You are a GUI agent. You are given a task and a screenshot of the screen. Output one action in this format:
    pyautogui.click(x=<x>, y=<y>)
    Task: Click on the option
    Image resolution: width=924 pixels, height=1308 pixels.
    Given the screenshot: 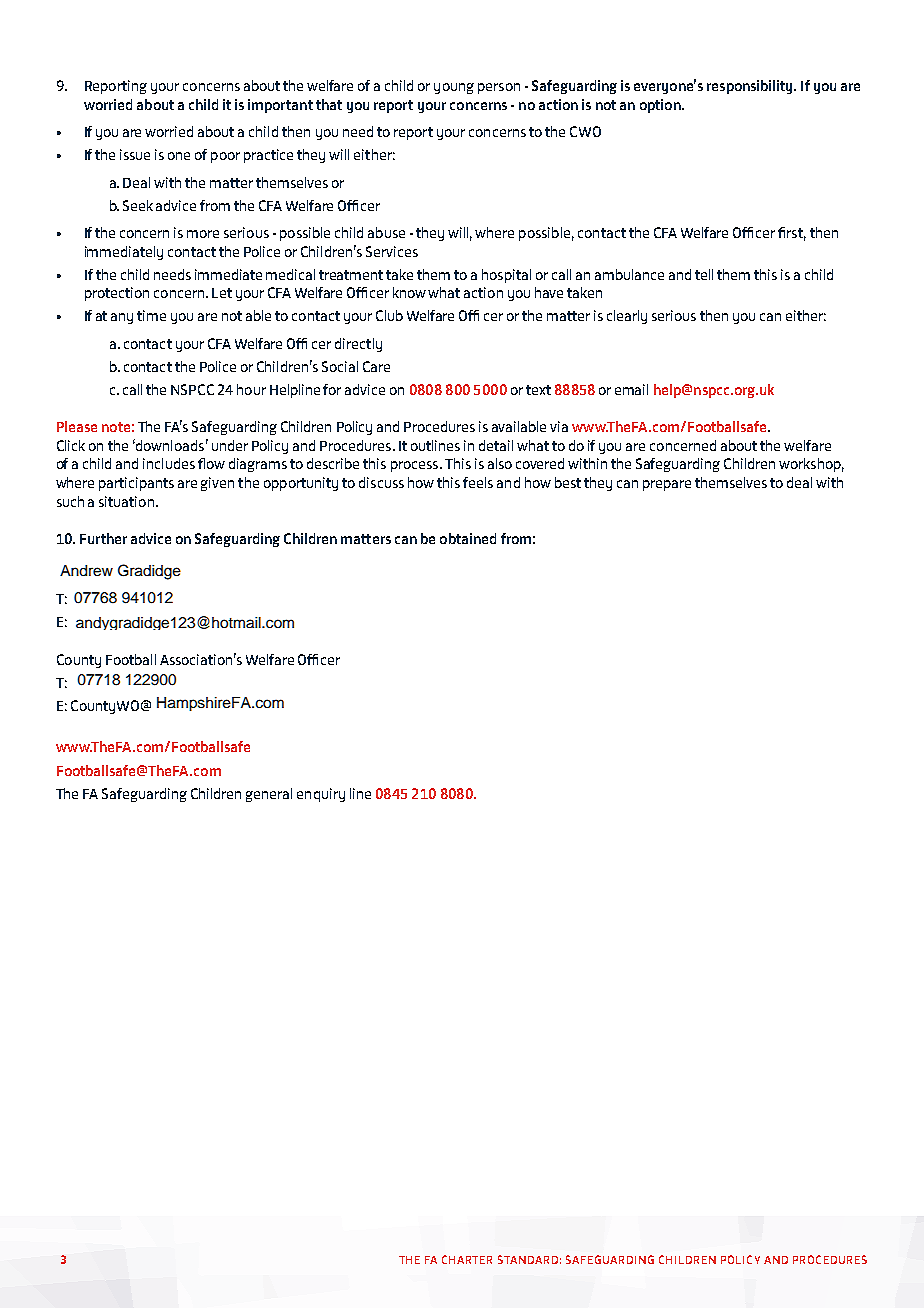 What is the action you would take?
    pyautogui.click(x=661, y=106)
